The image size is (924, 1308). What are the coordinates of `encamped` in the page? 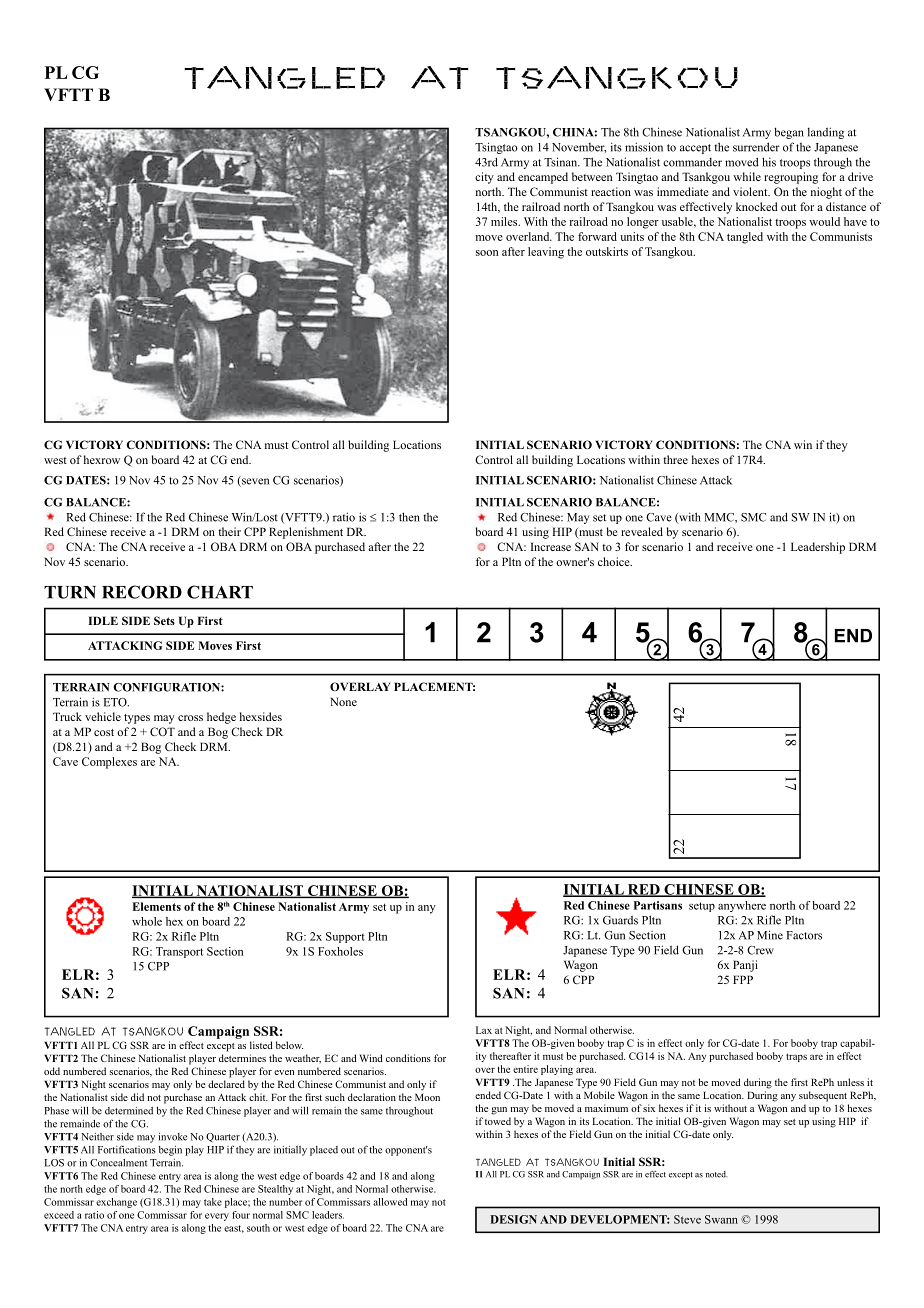 It's located at (543, 178).
